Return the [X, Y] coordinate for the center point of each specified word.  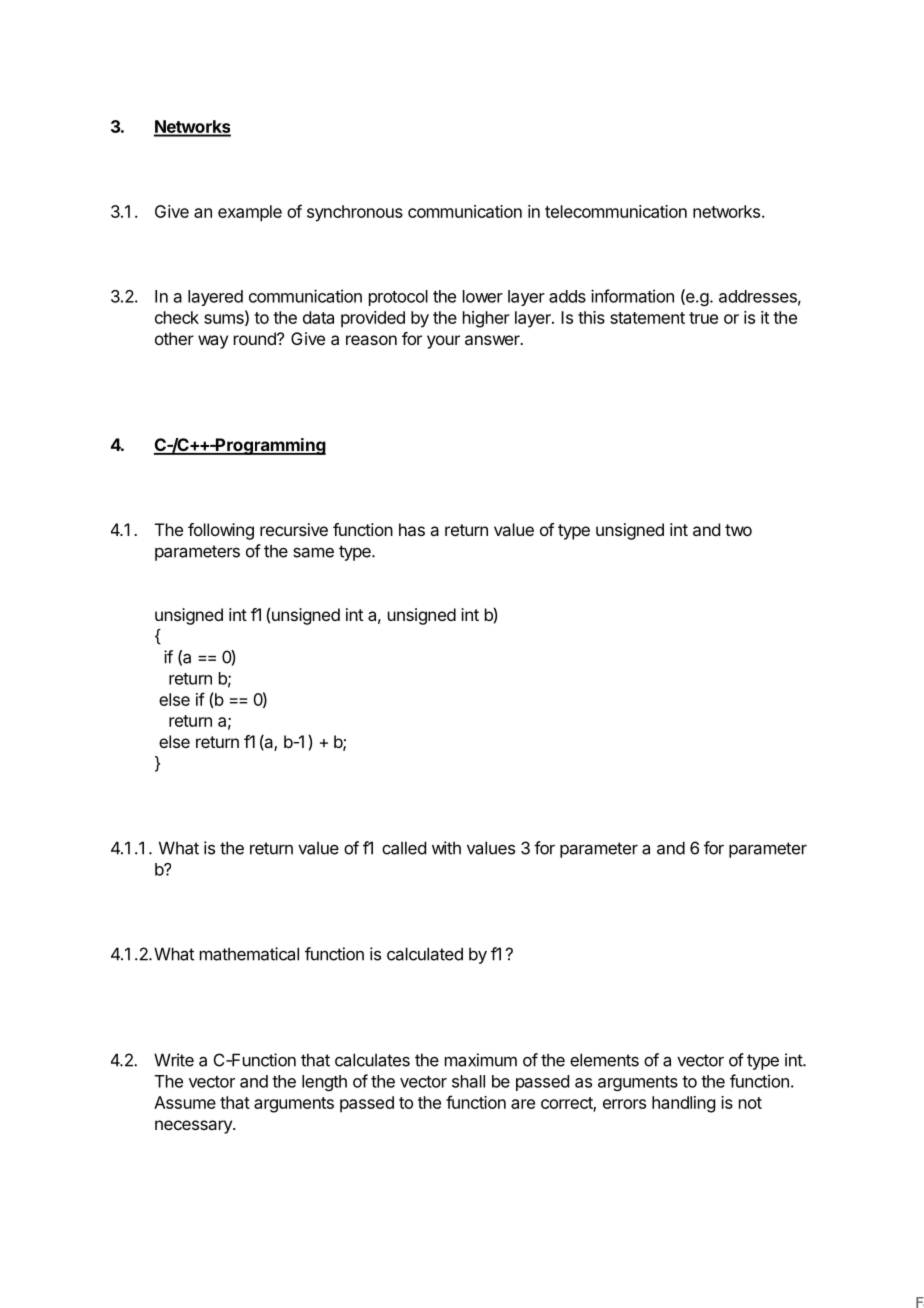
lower [483, 296]
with [446, 848]
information [632, 296]
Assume [185, 1102]
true [703, 318]
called [404, 848]
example [250, 213]
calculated [425, 954]
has [412, 529]
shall [468, 1081]
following [221, 531]
